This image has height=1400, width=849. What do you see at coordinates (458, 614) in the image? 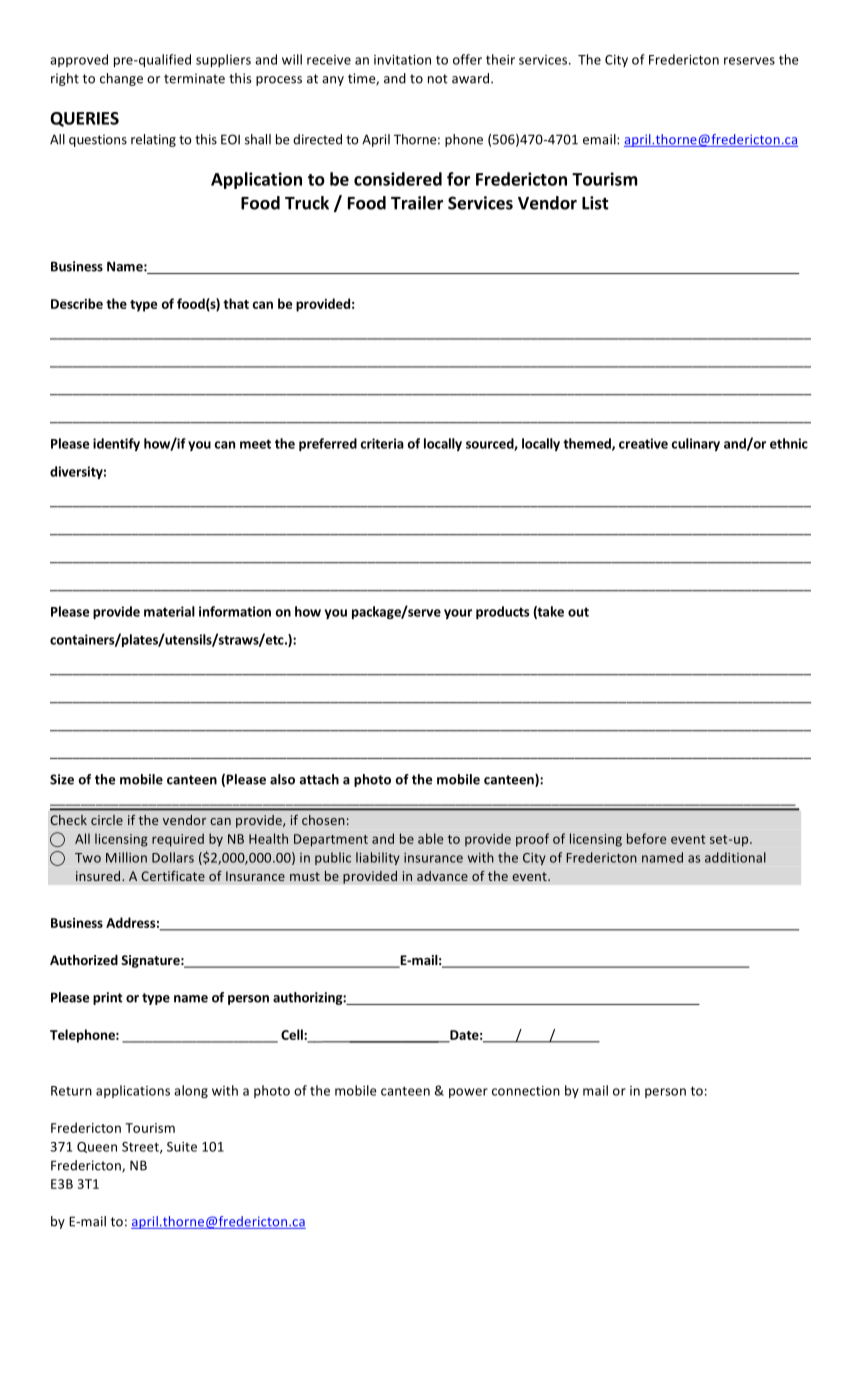
I see `your` at bounding box center [458, 614].
